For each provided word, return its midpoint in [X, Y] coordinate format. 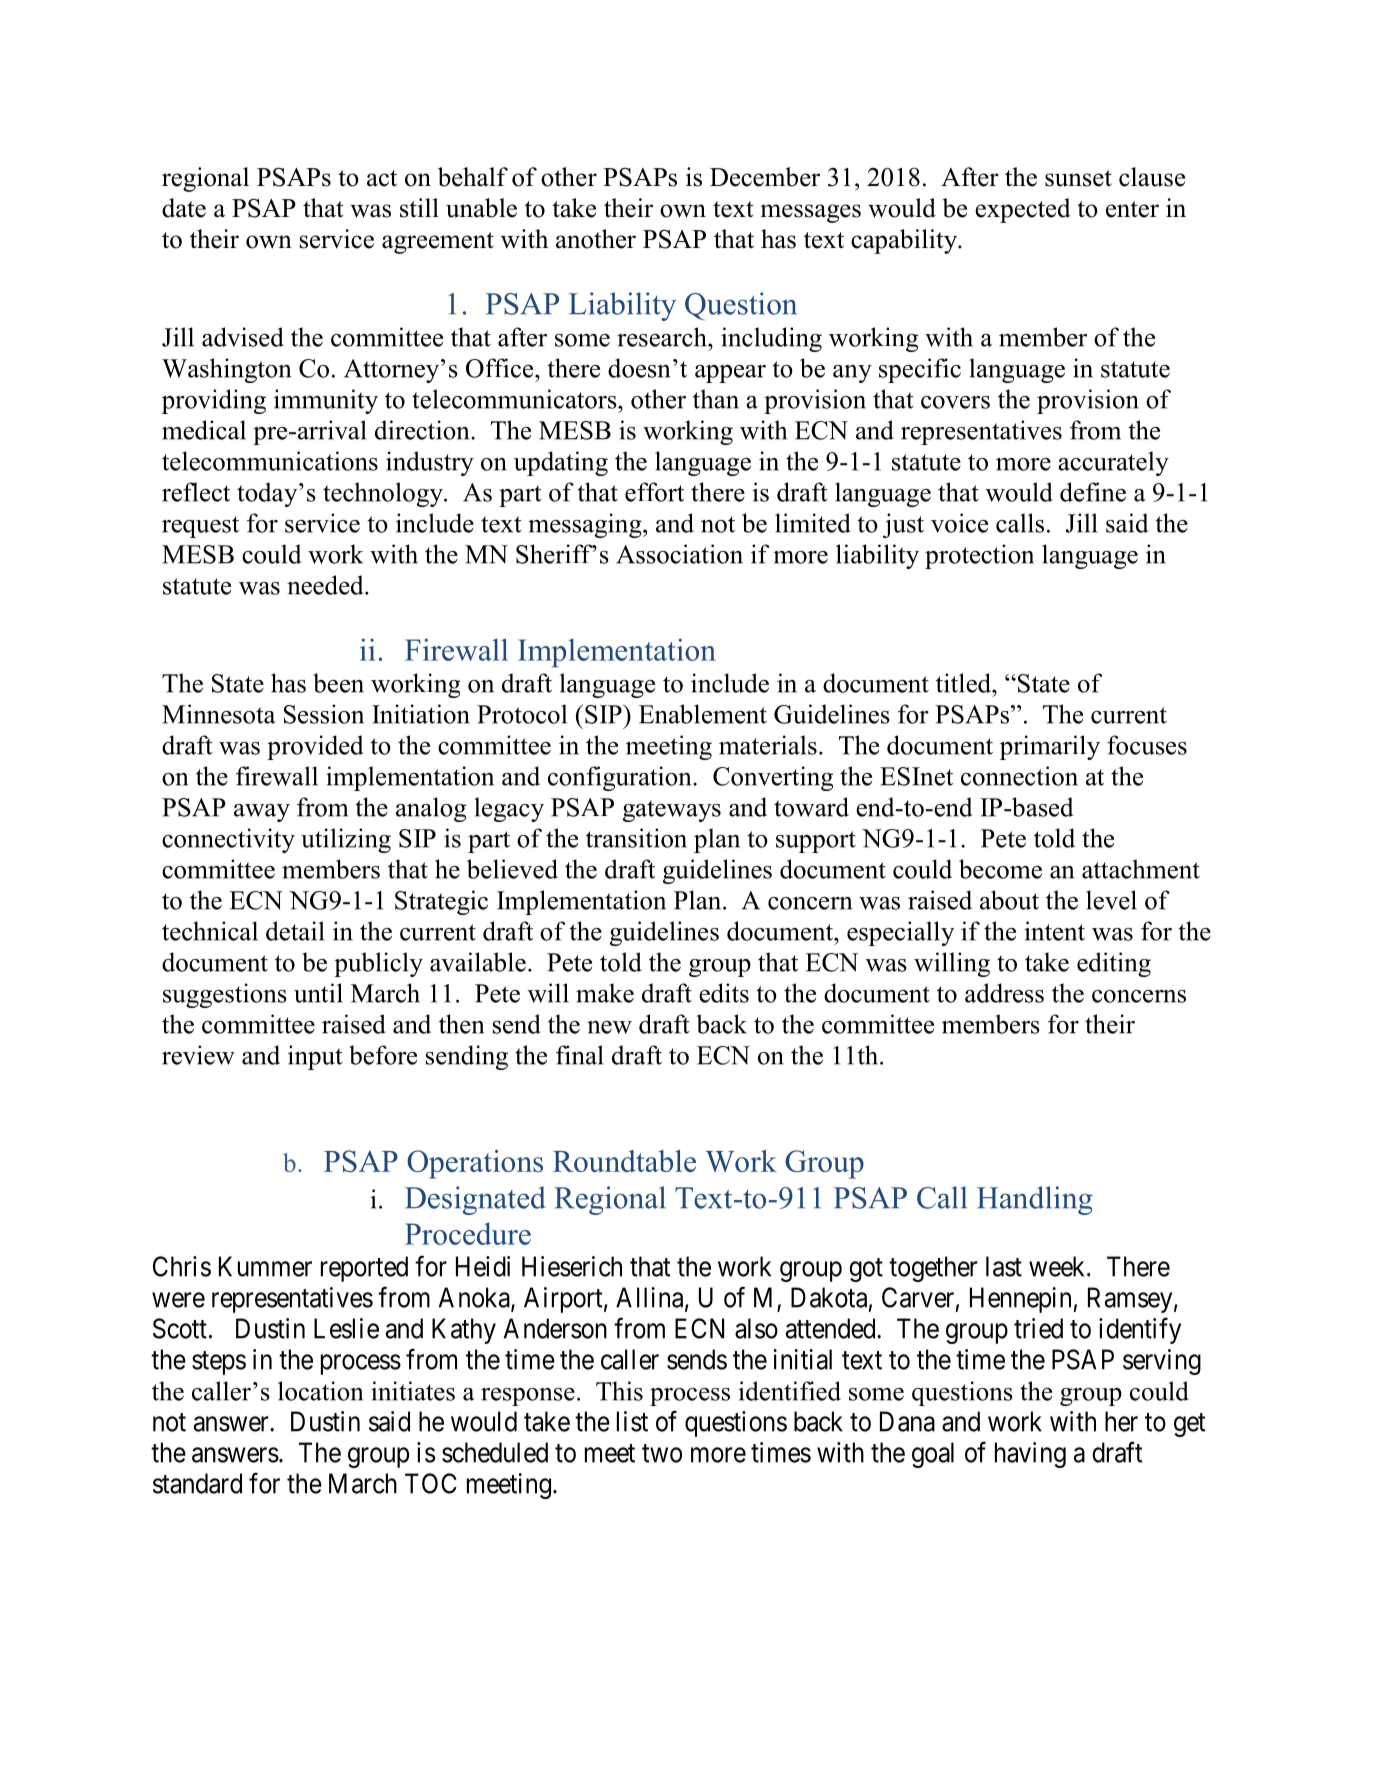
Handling [1035, 1200]
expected [1023, 210]
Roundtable [624, 1161]
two [662, 1453]
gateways [672, 811]
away [262, 813]
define [1093, 492]
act [382, 178]
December [765, 177]
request [200, 527]
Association [679, 554]
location [320, 1391]
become [1000, 869]
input [315, 1057]
